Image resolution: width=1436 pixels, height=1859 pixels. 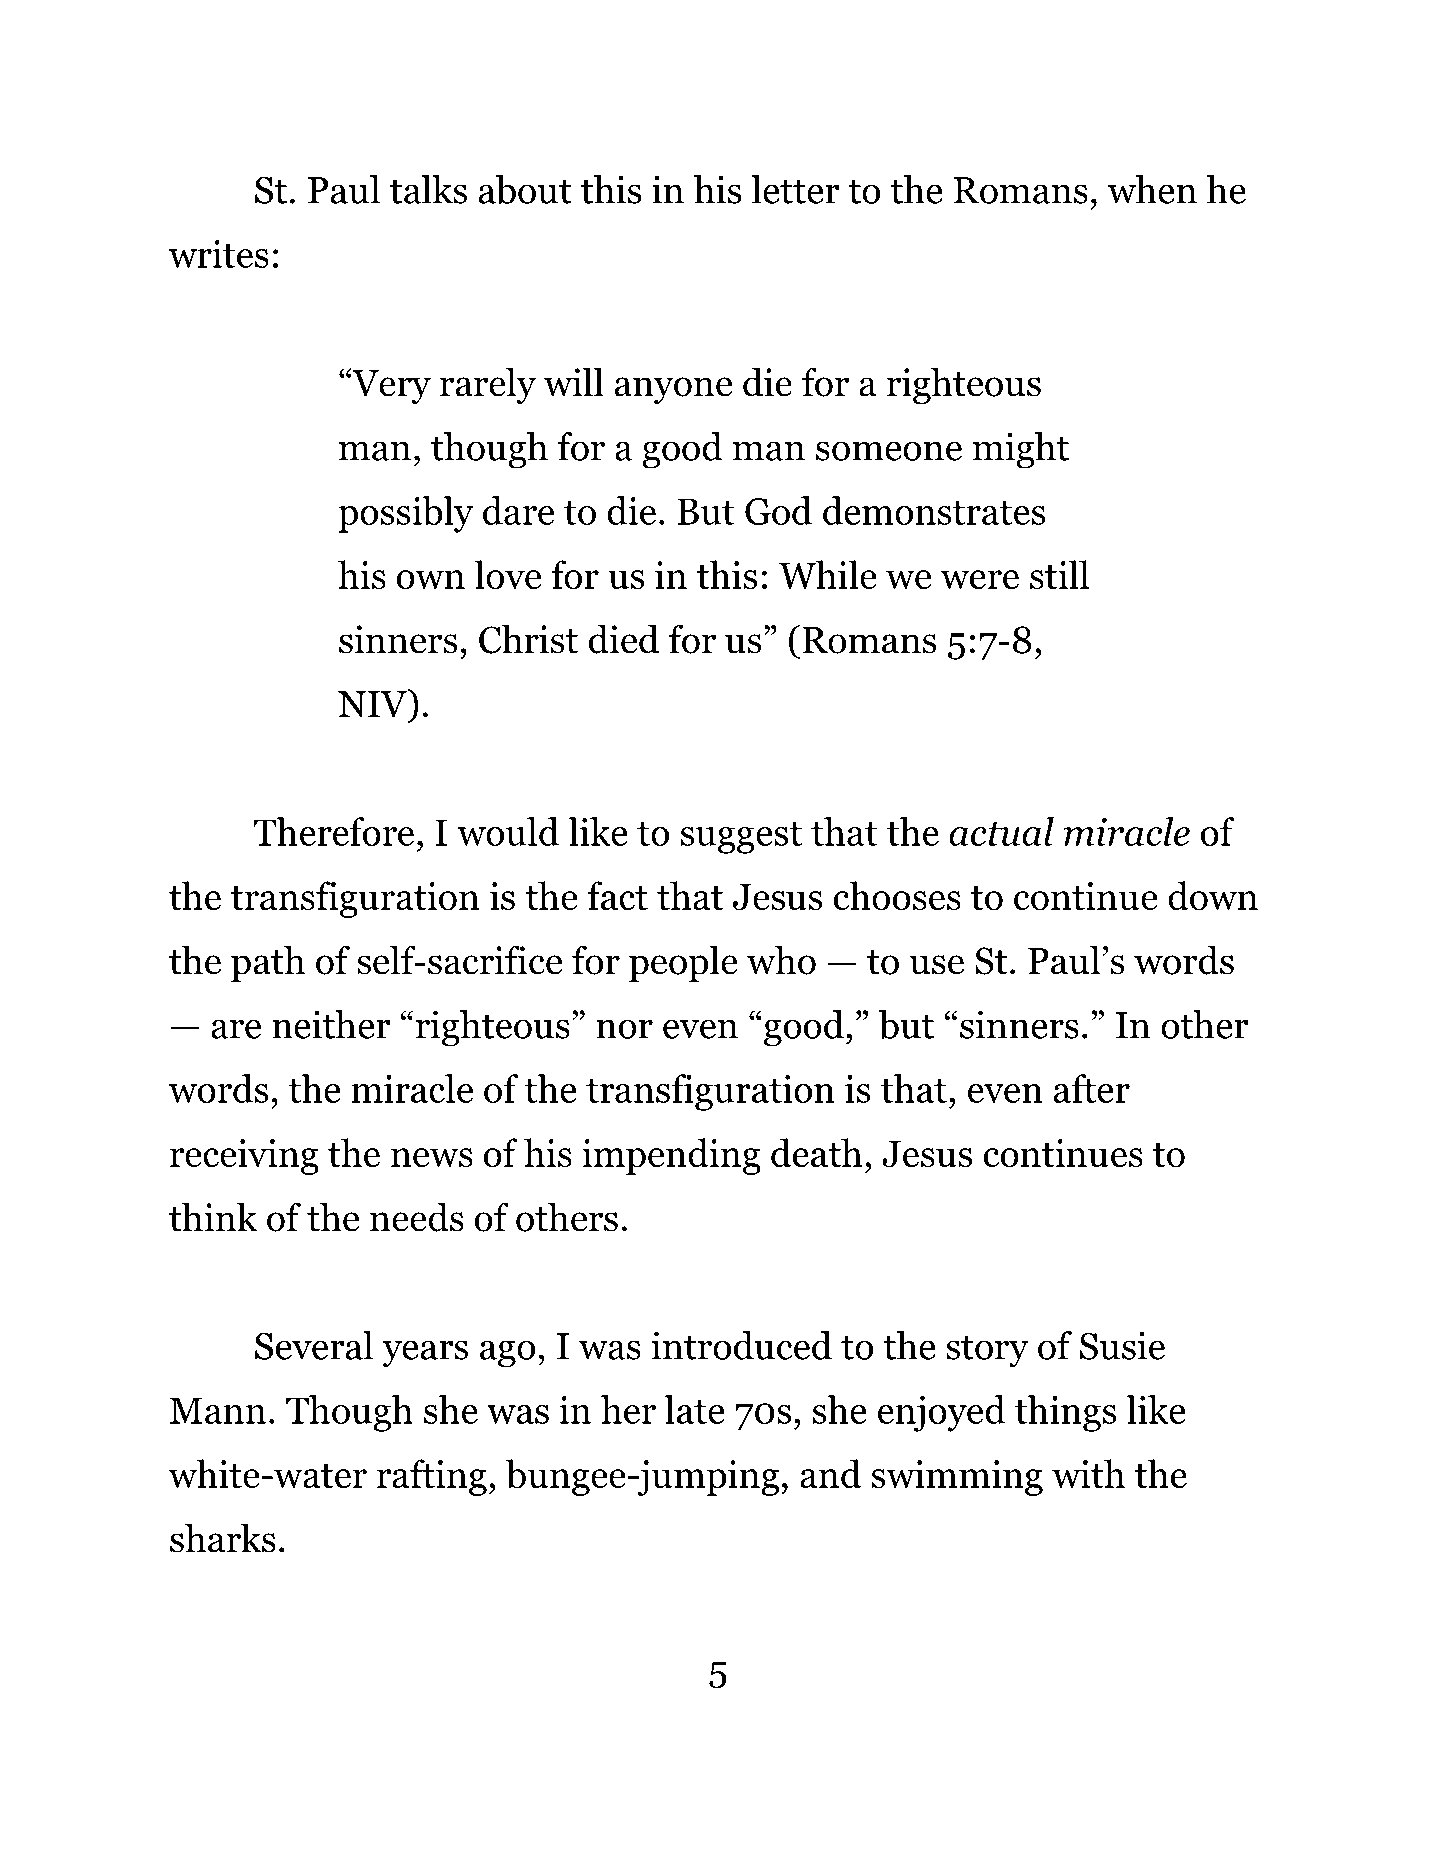 What do you see at coordinates (1088, 1473) in the page?
I see `with` at bounding box center [1088, 1473].
